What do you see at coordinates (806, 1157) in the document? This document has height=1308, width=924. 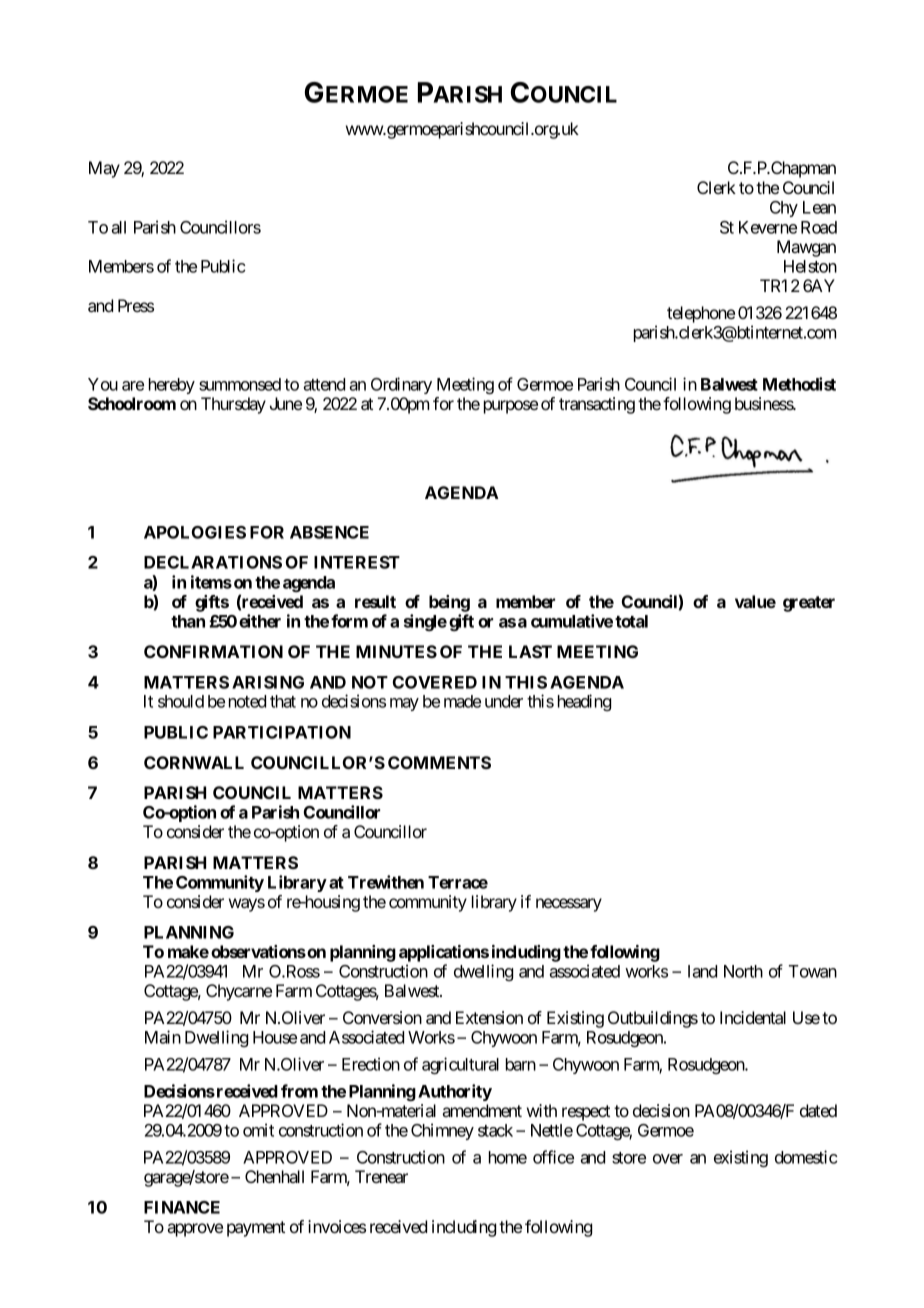 I see `domestic` at bounding box center [806, 1157].
